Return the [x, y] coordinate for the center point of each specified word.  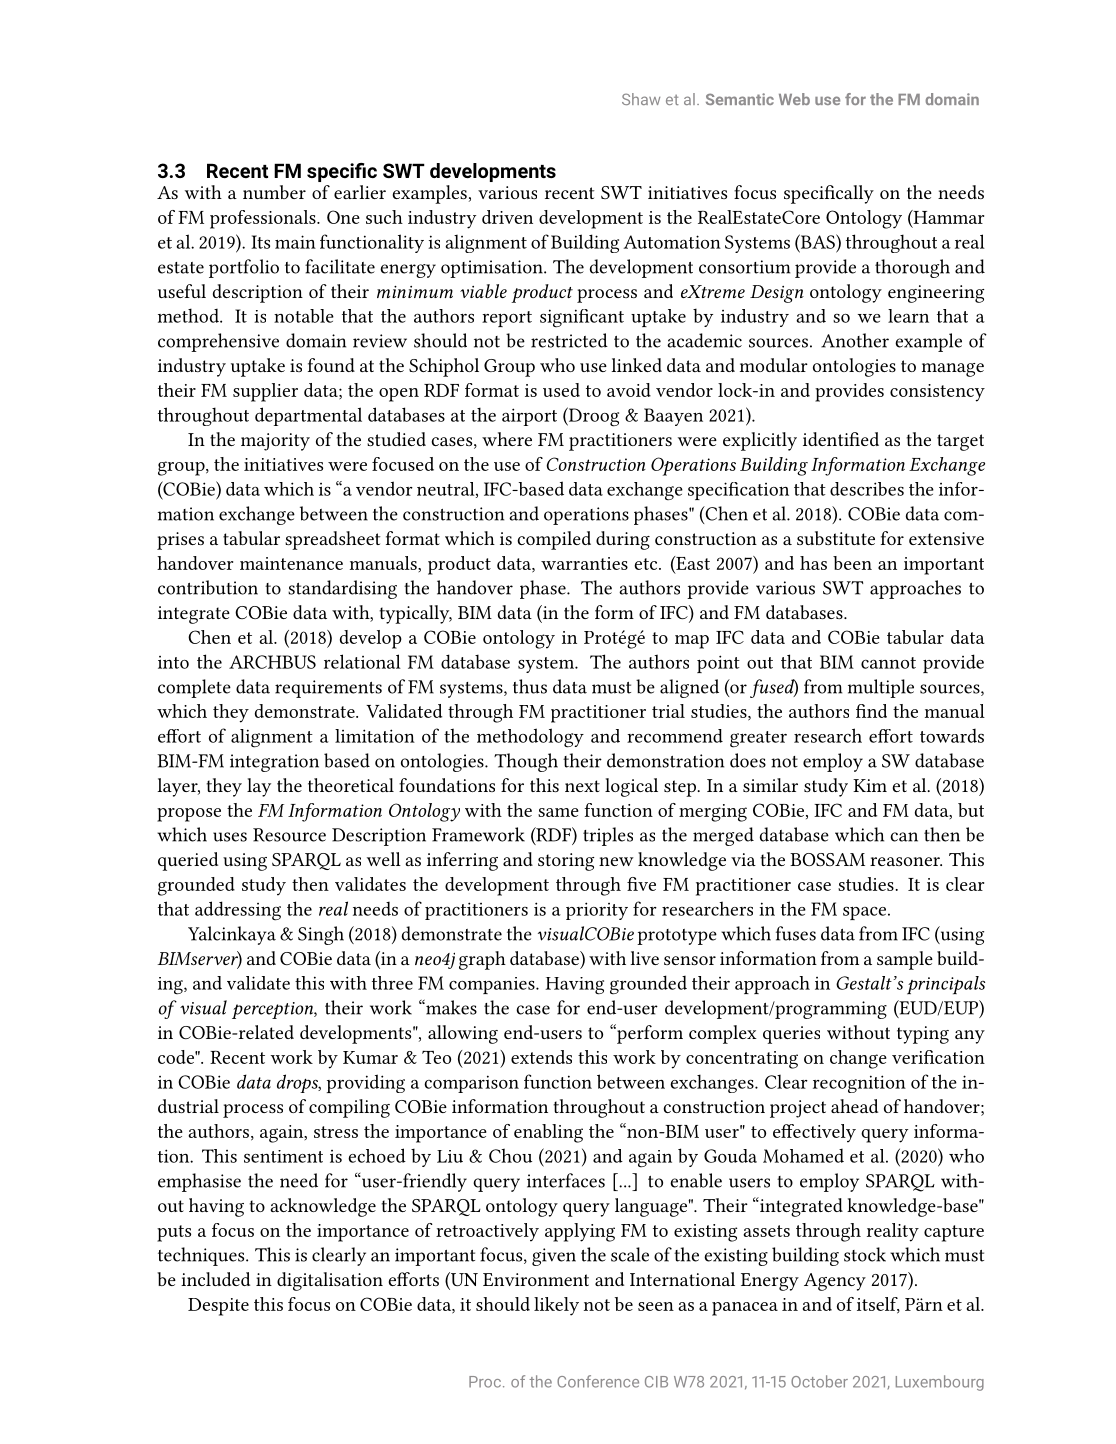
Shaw [641, 99]
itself [878, 1305]
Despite [218, 1307]
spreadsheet [333, 540]
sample [905, 960]
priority [597, 911]
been [852, 563]
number [274, 192]
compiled [554, 540]
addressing [238, 911]
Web [794, 99]
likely [556, 1306]
